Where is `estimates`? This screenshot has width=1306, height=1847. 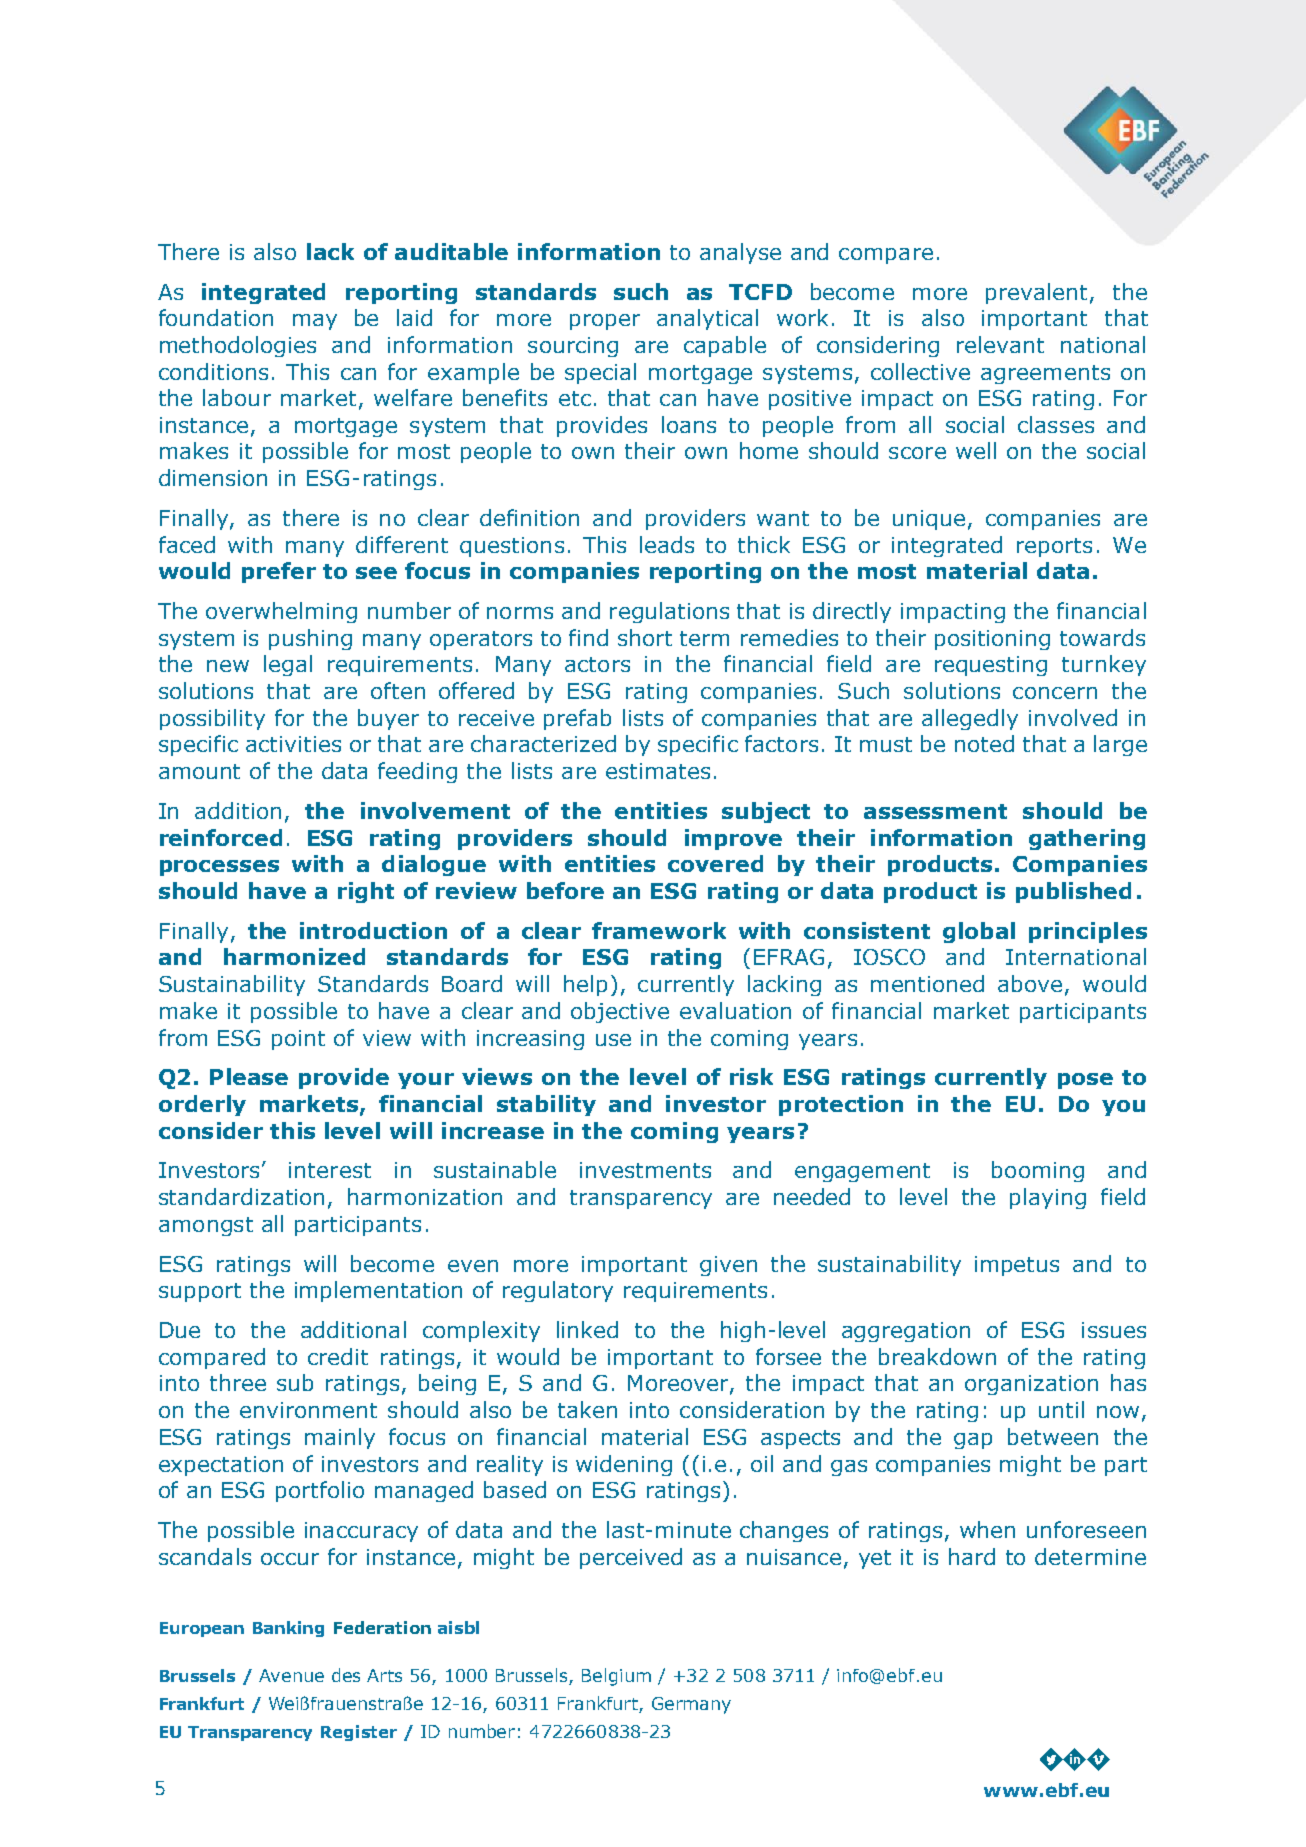
estimates is located at coordinates (658, 771).
